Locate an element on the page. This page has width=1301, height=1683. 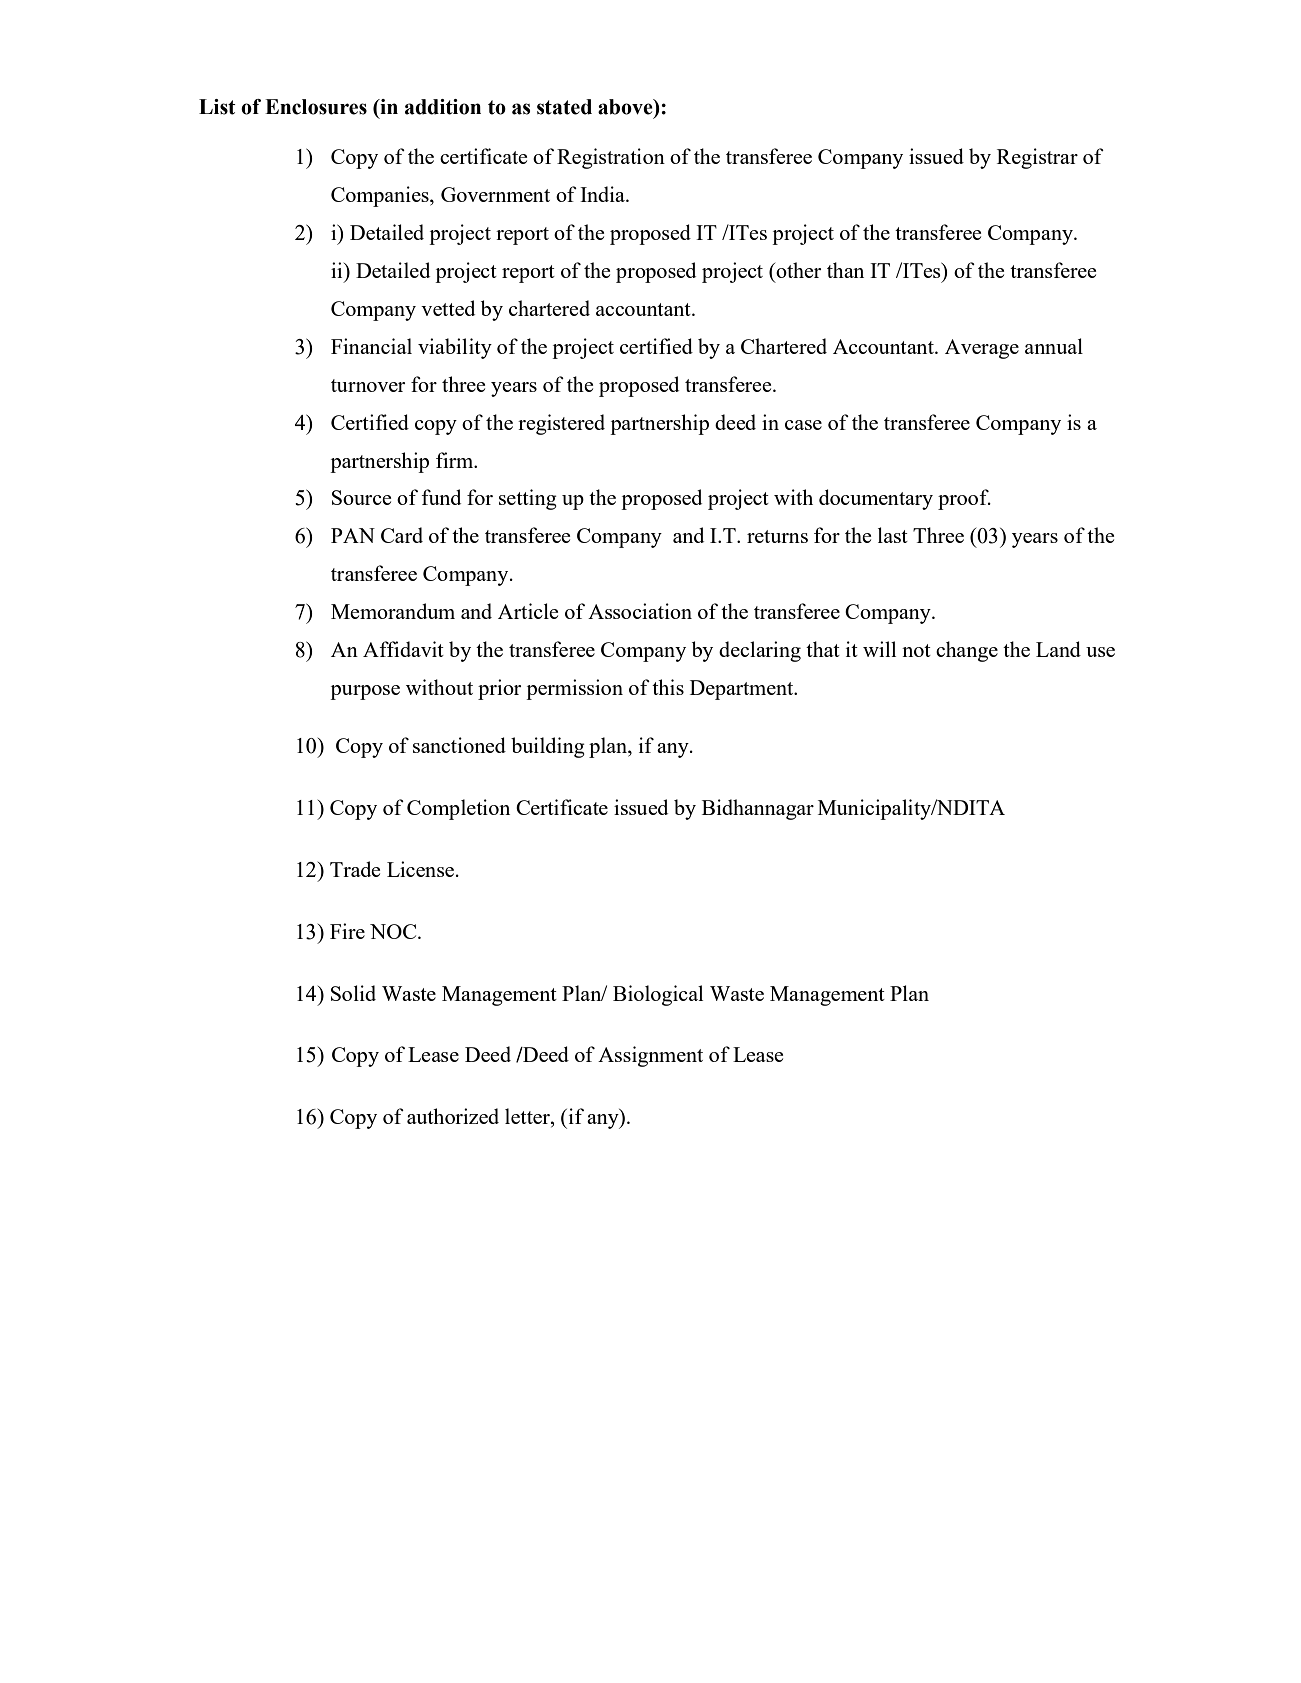
building is located at coordinates (548, 747).
